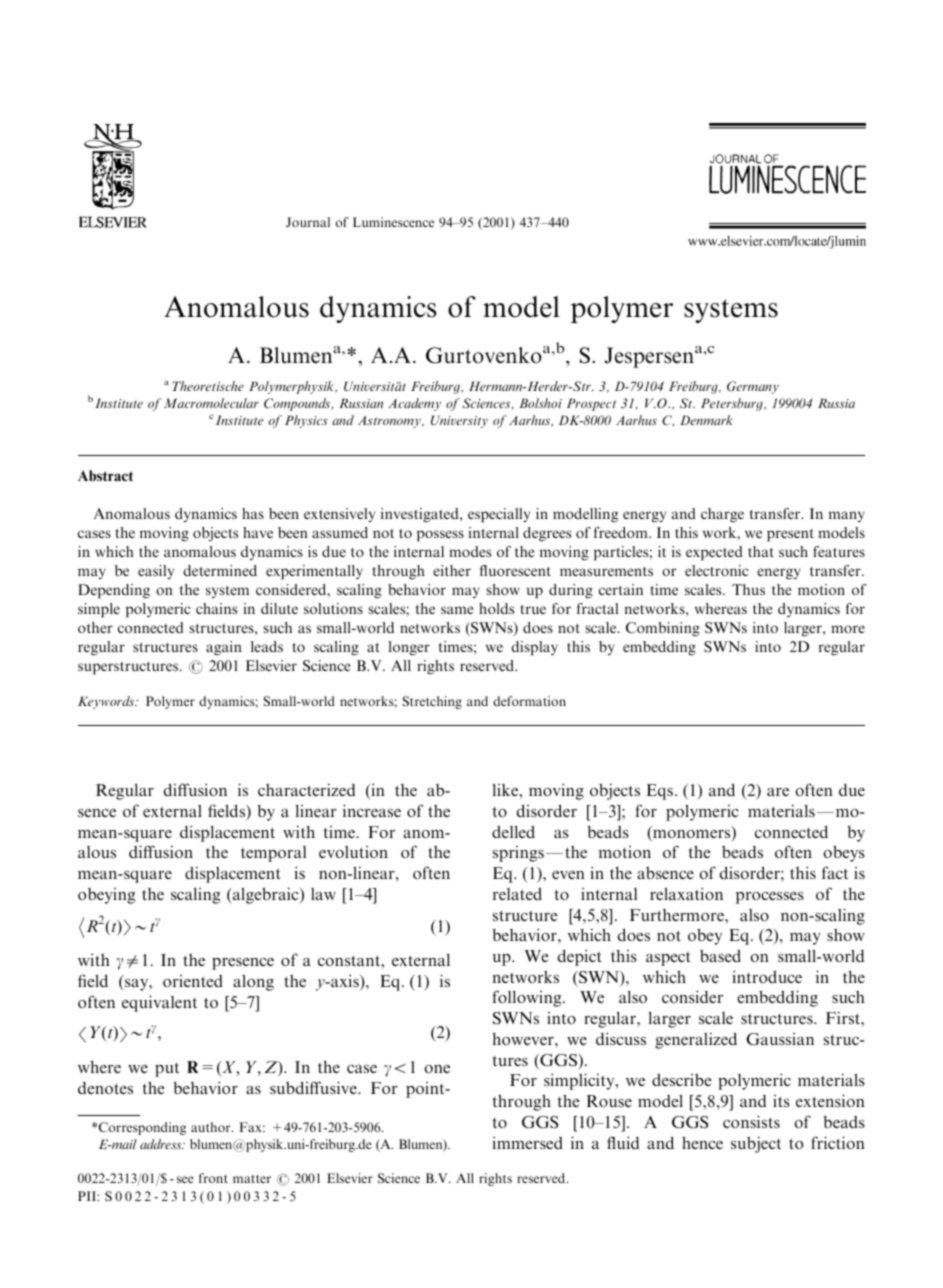  I want to click on Stretching, so click(432, 702).
